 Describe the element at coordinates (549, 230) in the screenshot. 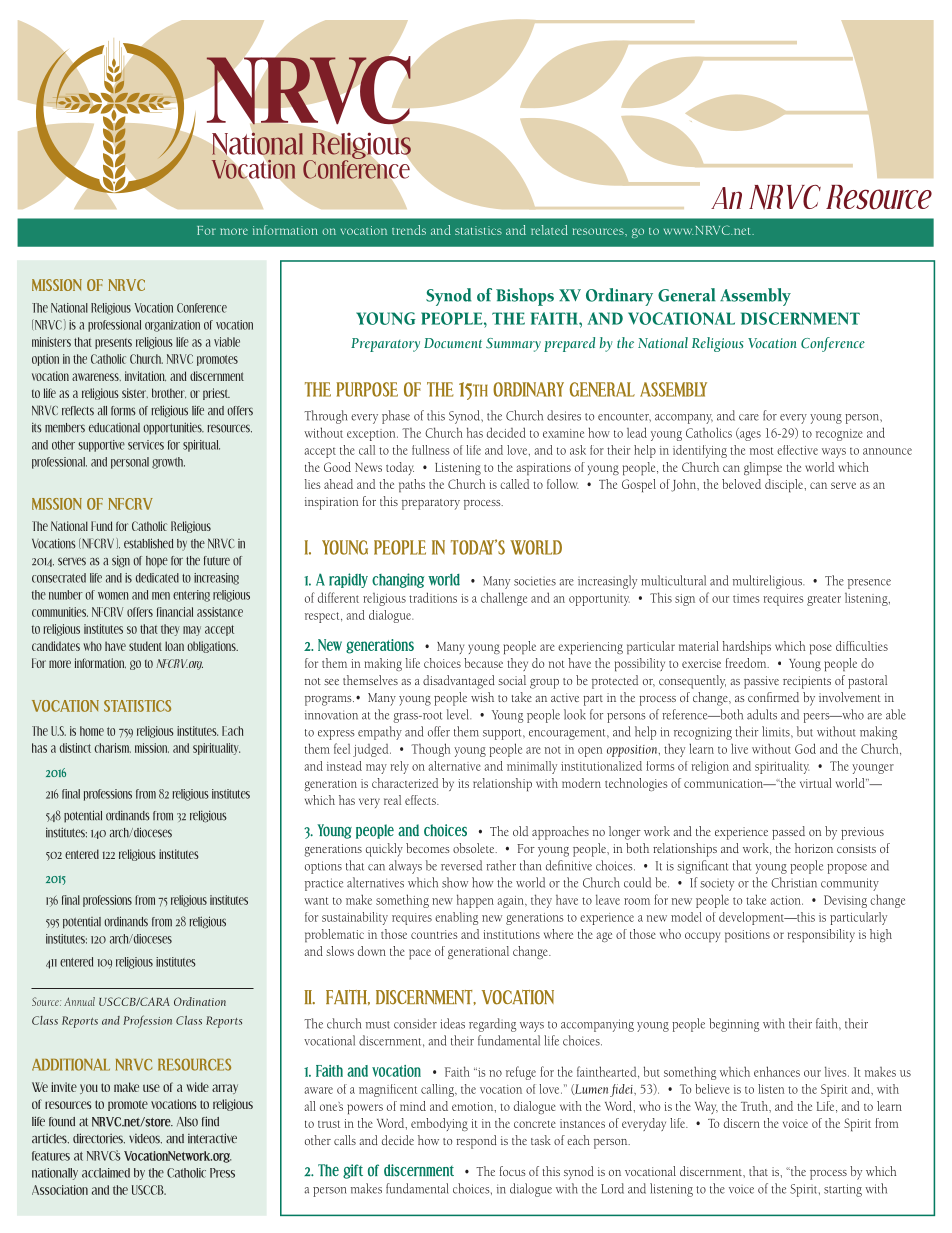

I see `related` at that location.
